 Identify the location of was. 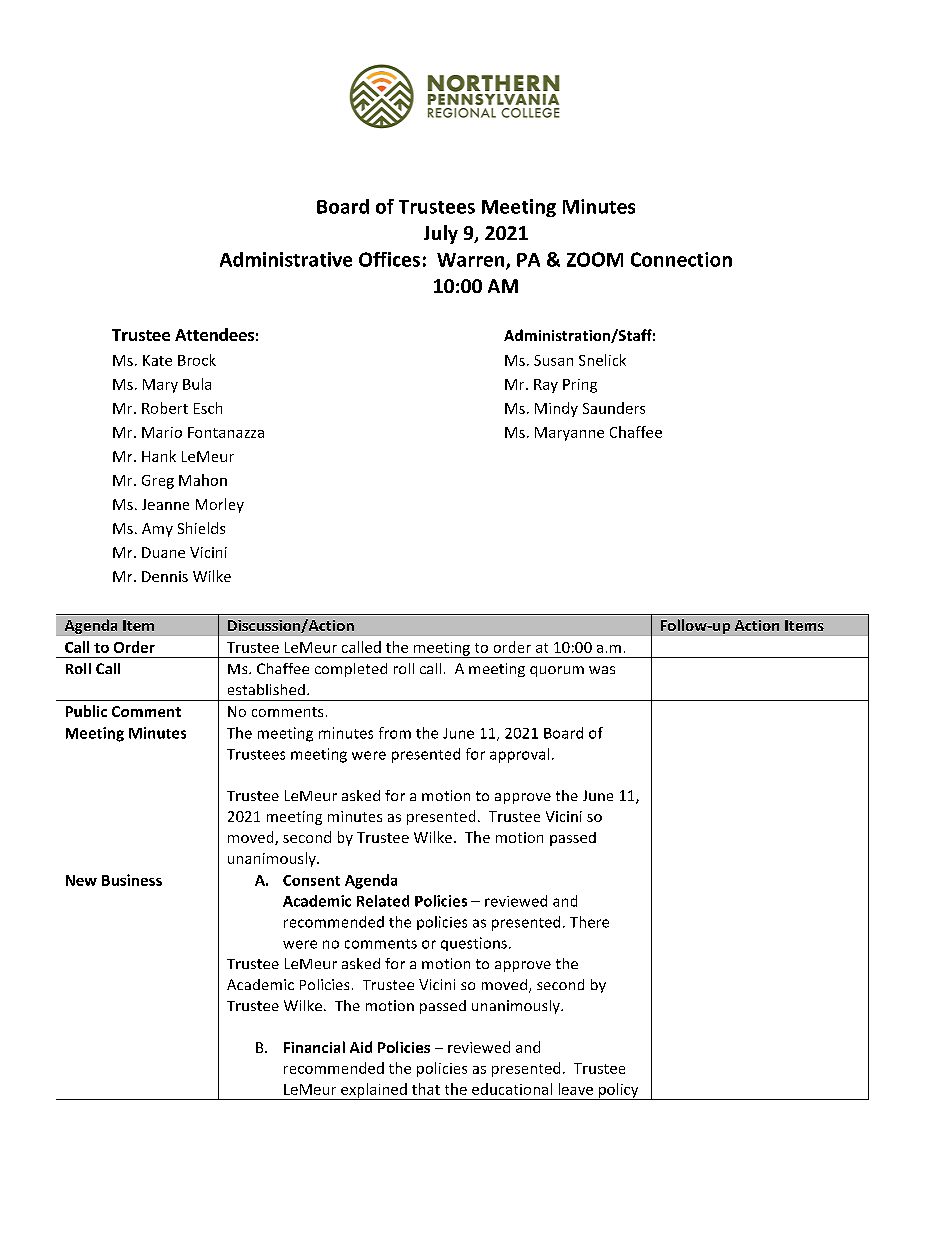
(602, 670).
